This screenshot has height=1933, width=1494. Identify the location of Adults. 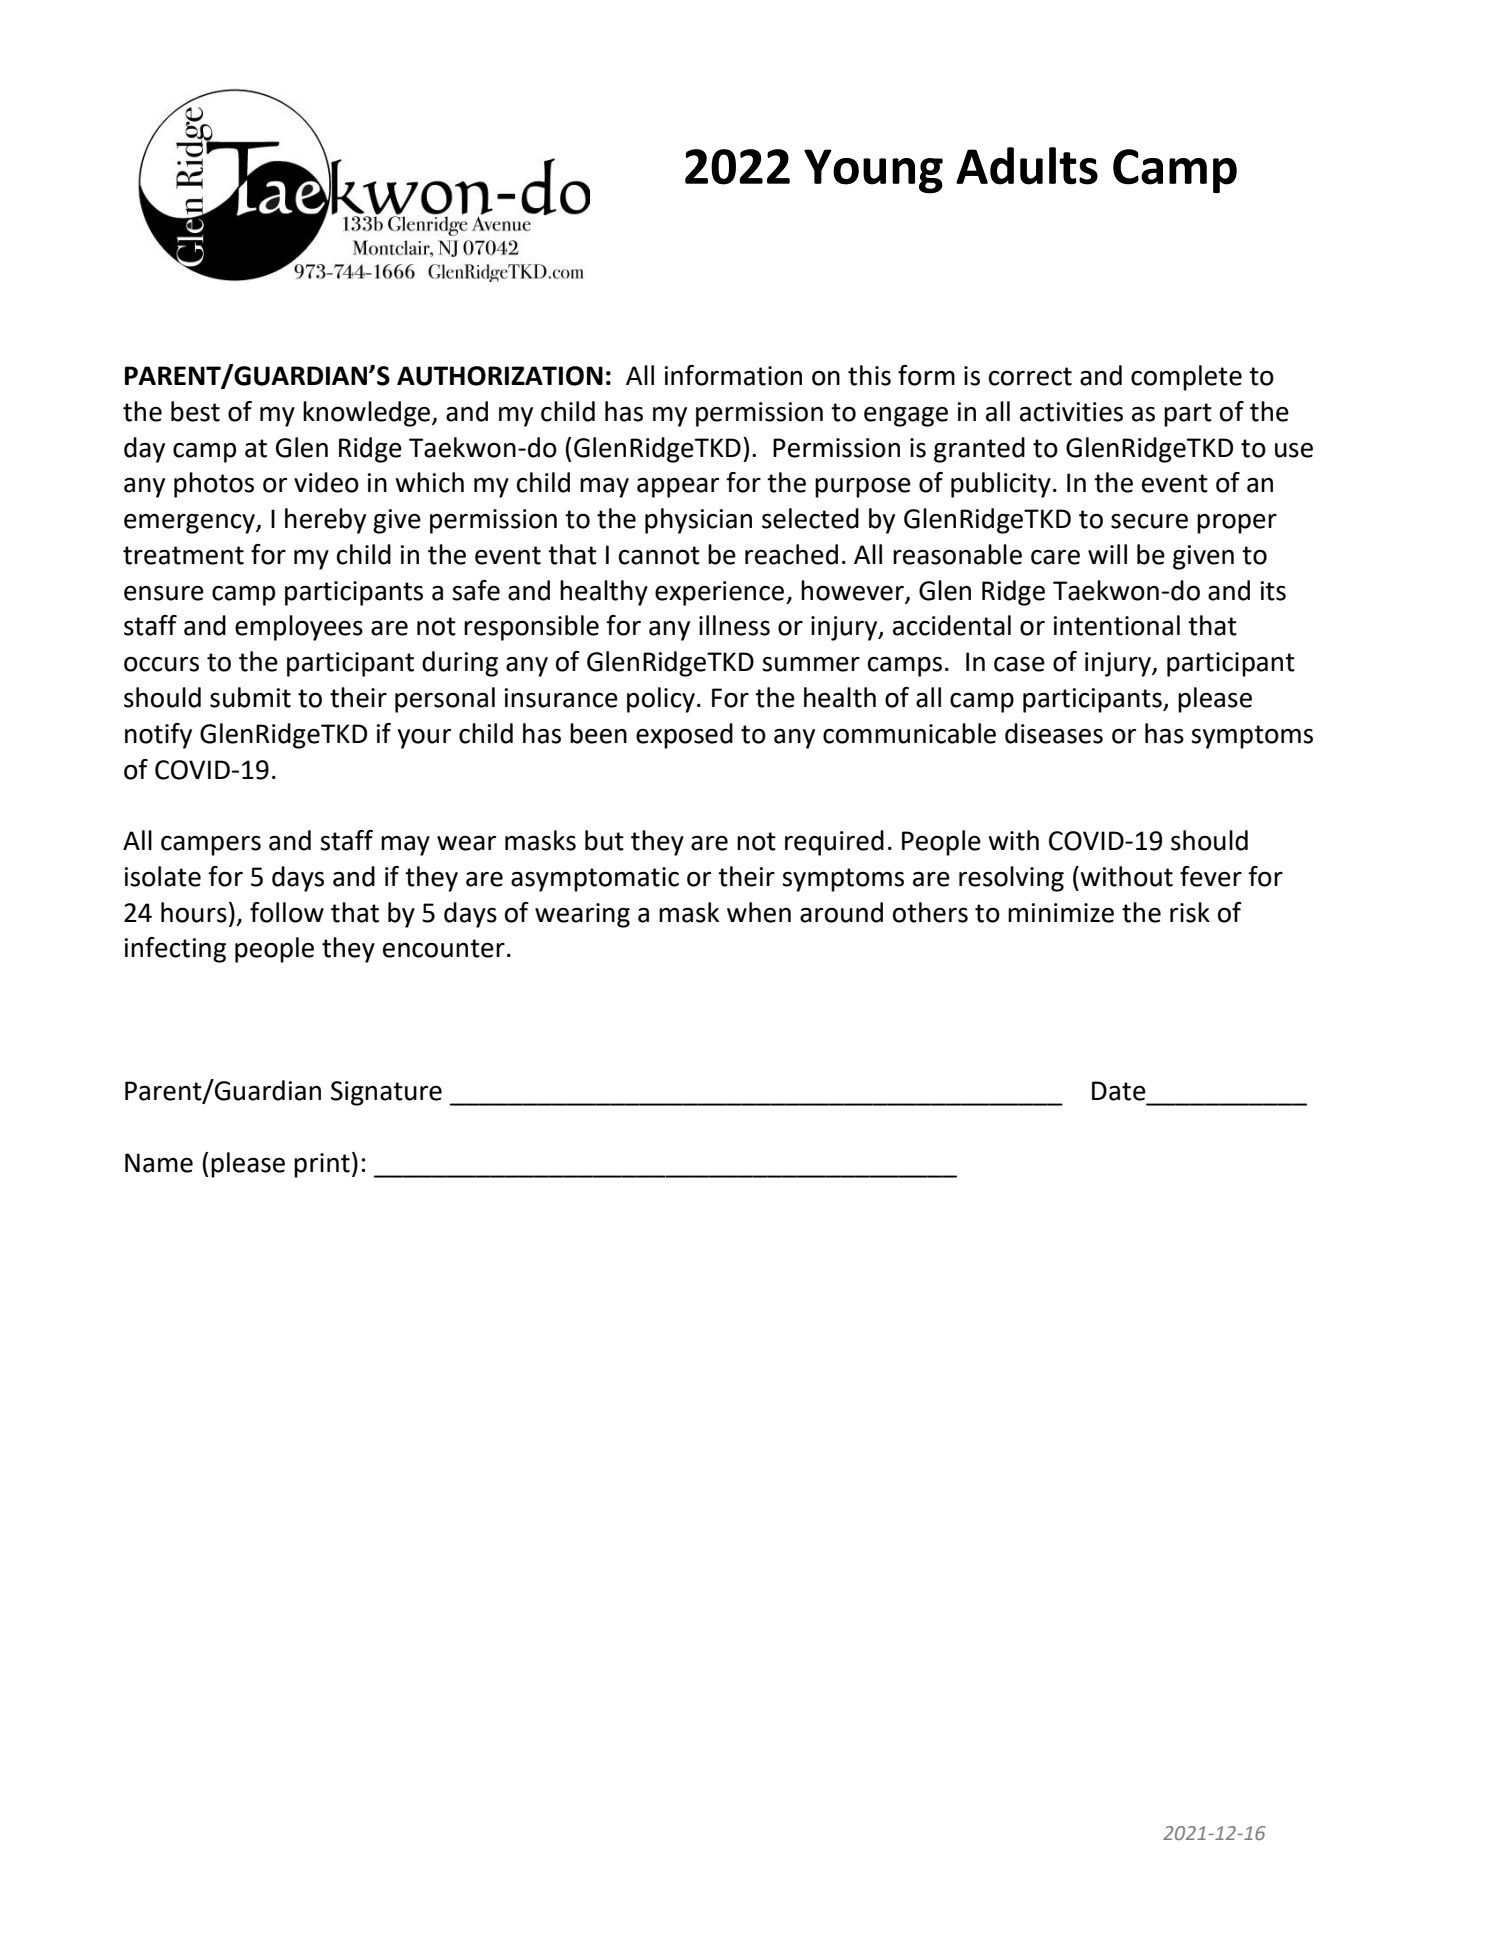
(1027, 166).
